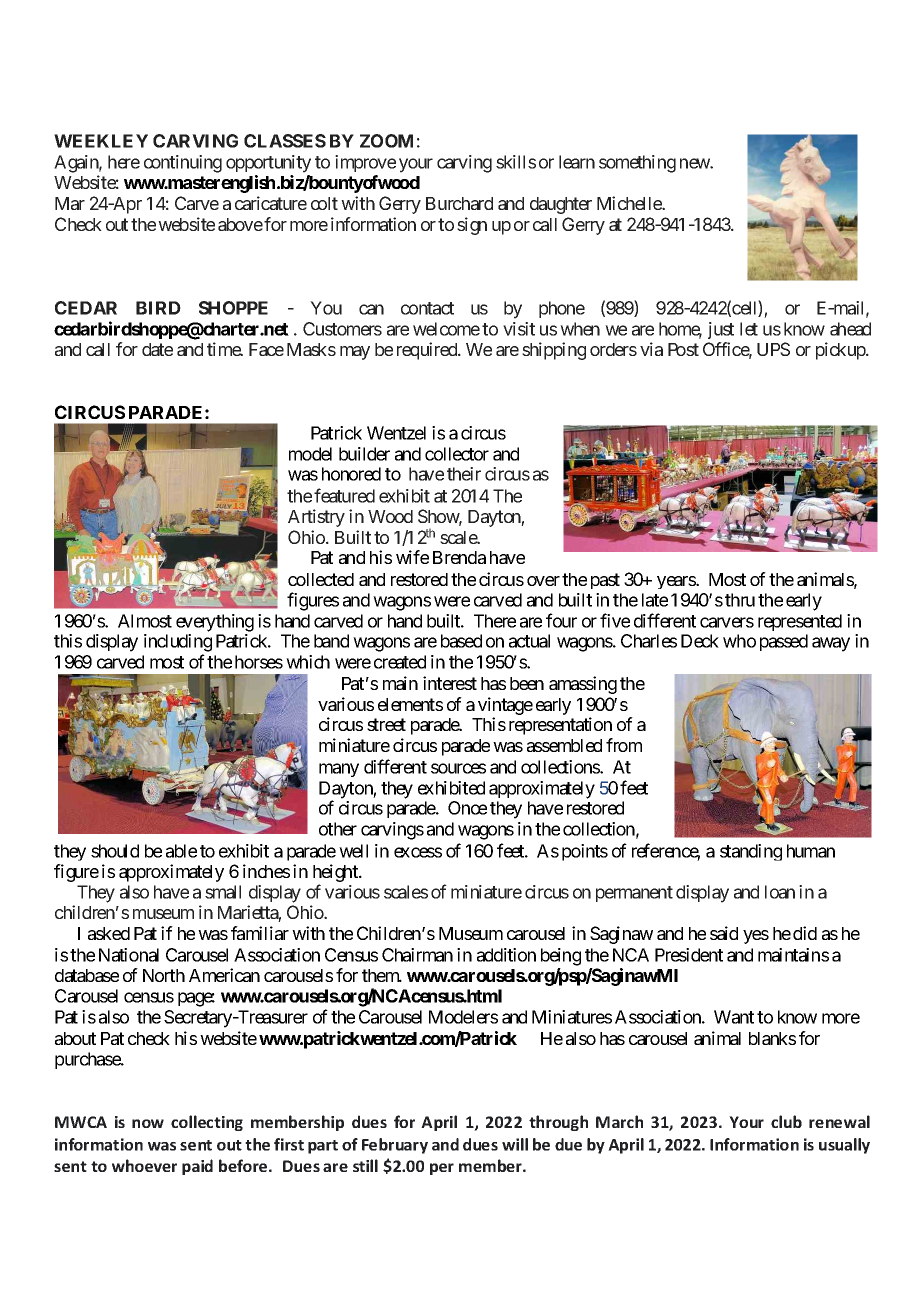  Describe the element at coordinates (418, 852) in the document. I see `excess` at that location.
